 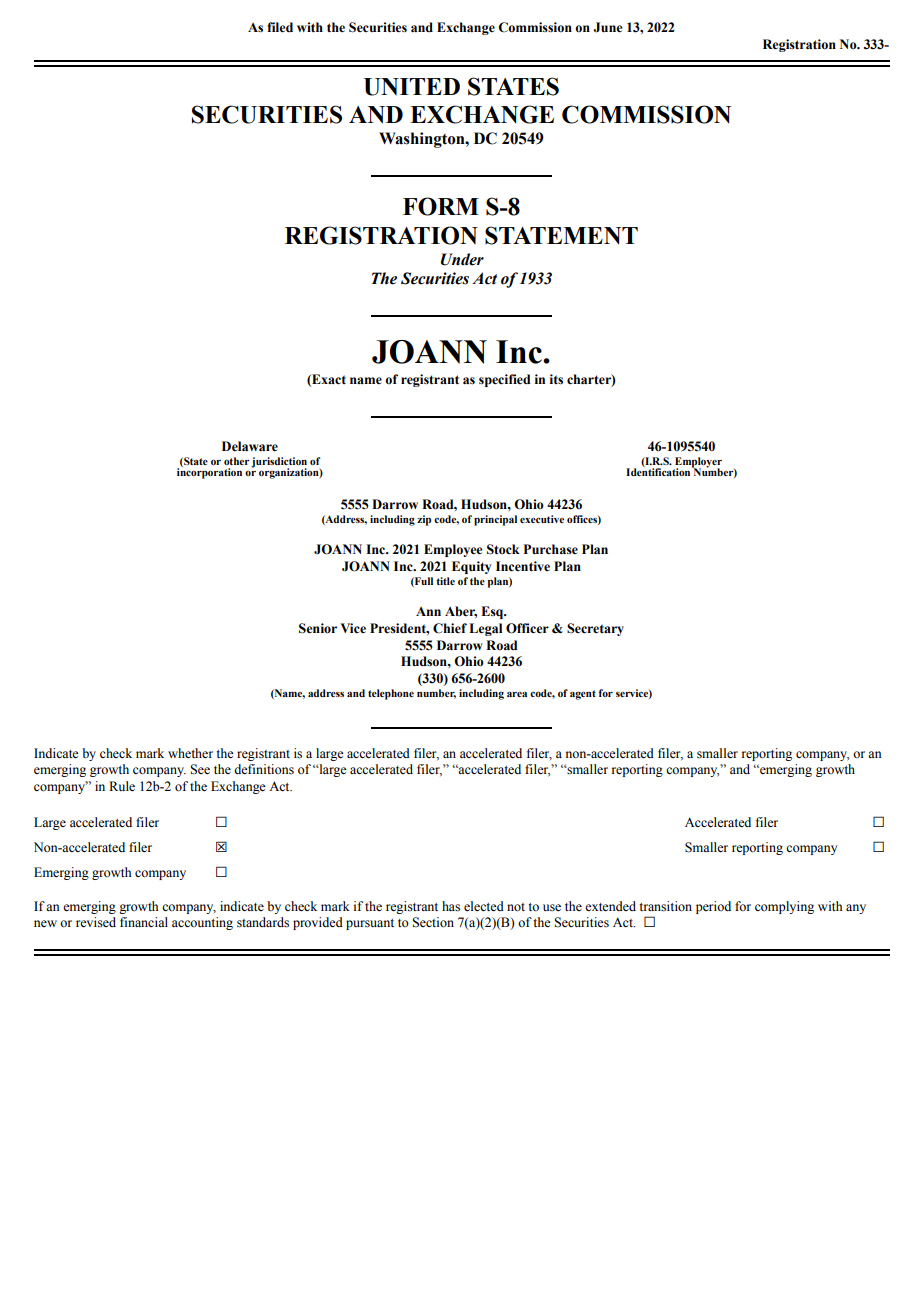 I want to click on June, so click(x=607, y=27).
